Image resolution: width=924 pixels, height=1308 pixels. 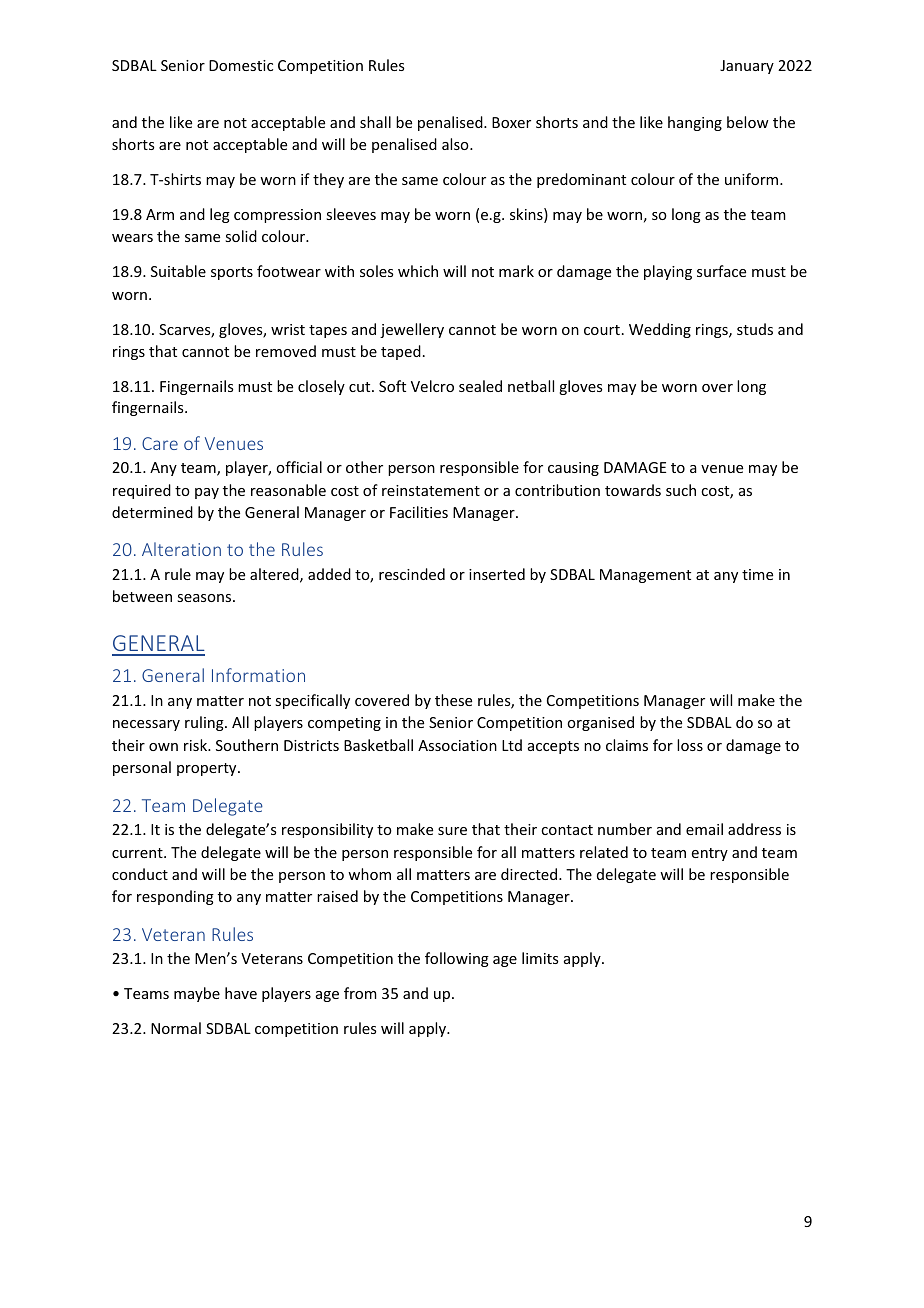 I want to click on Domestic, so click(x=241, y=65).
